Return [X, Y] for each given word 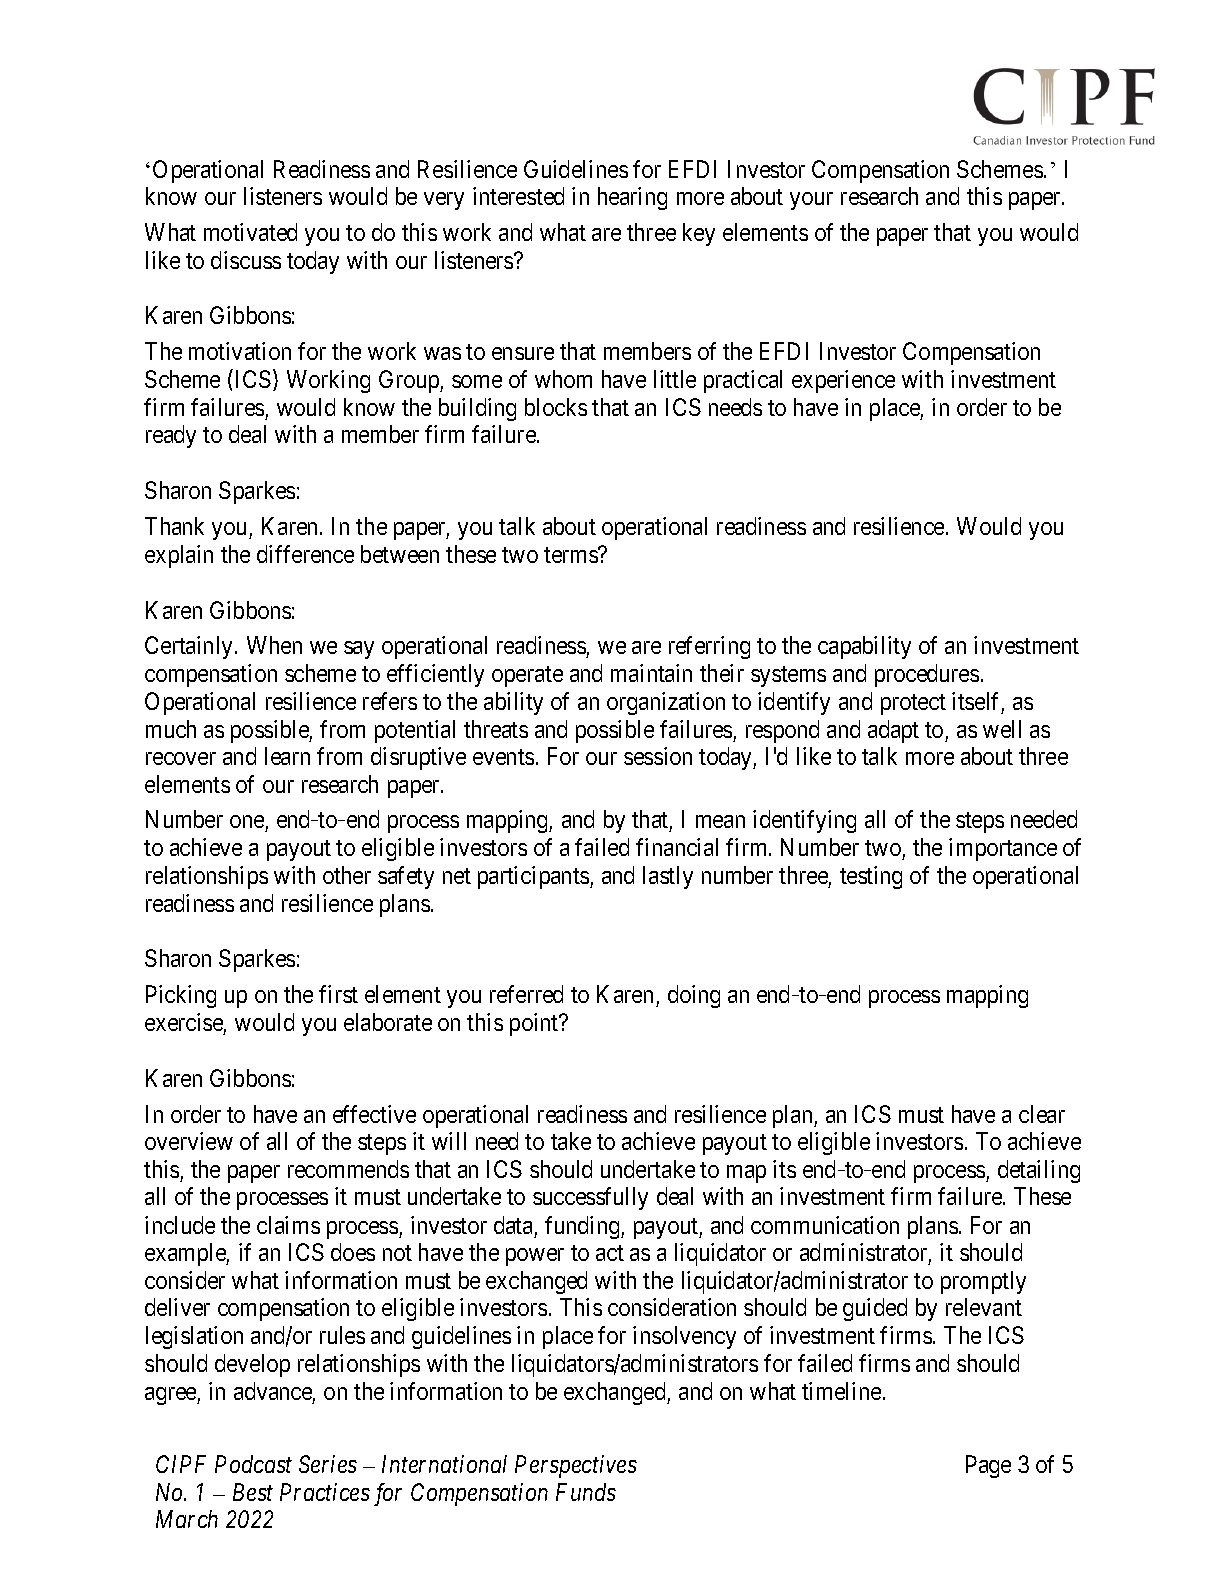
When [274, 645]
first [338, 994]
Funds [586, 1492]
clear [1042, 1114]
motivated [250, 232]
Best [253, 1492]
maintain [651, 673]
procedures [927, 675]
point [535, 1024]
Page [988, 1466]
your [811, 201]
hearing [632, 198]
